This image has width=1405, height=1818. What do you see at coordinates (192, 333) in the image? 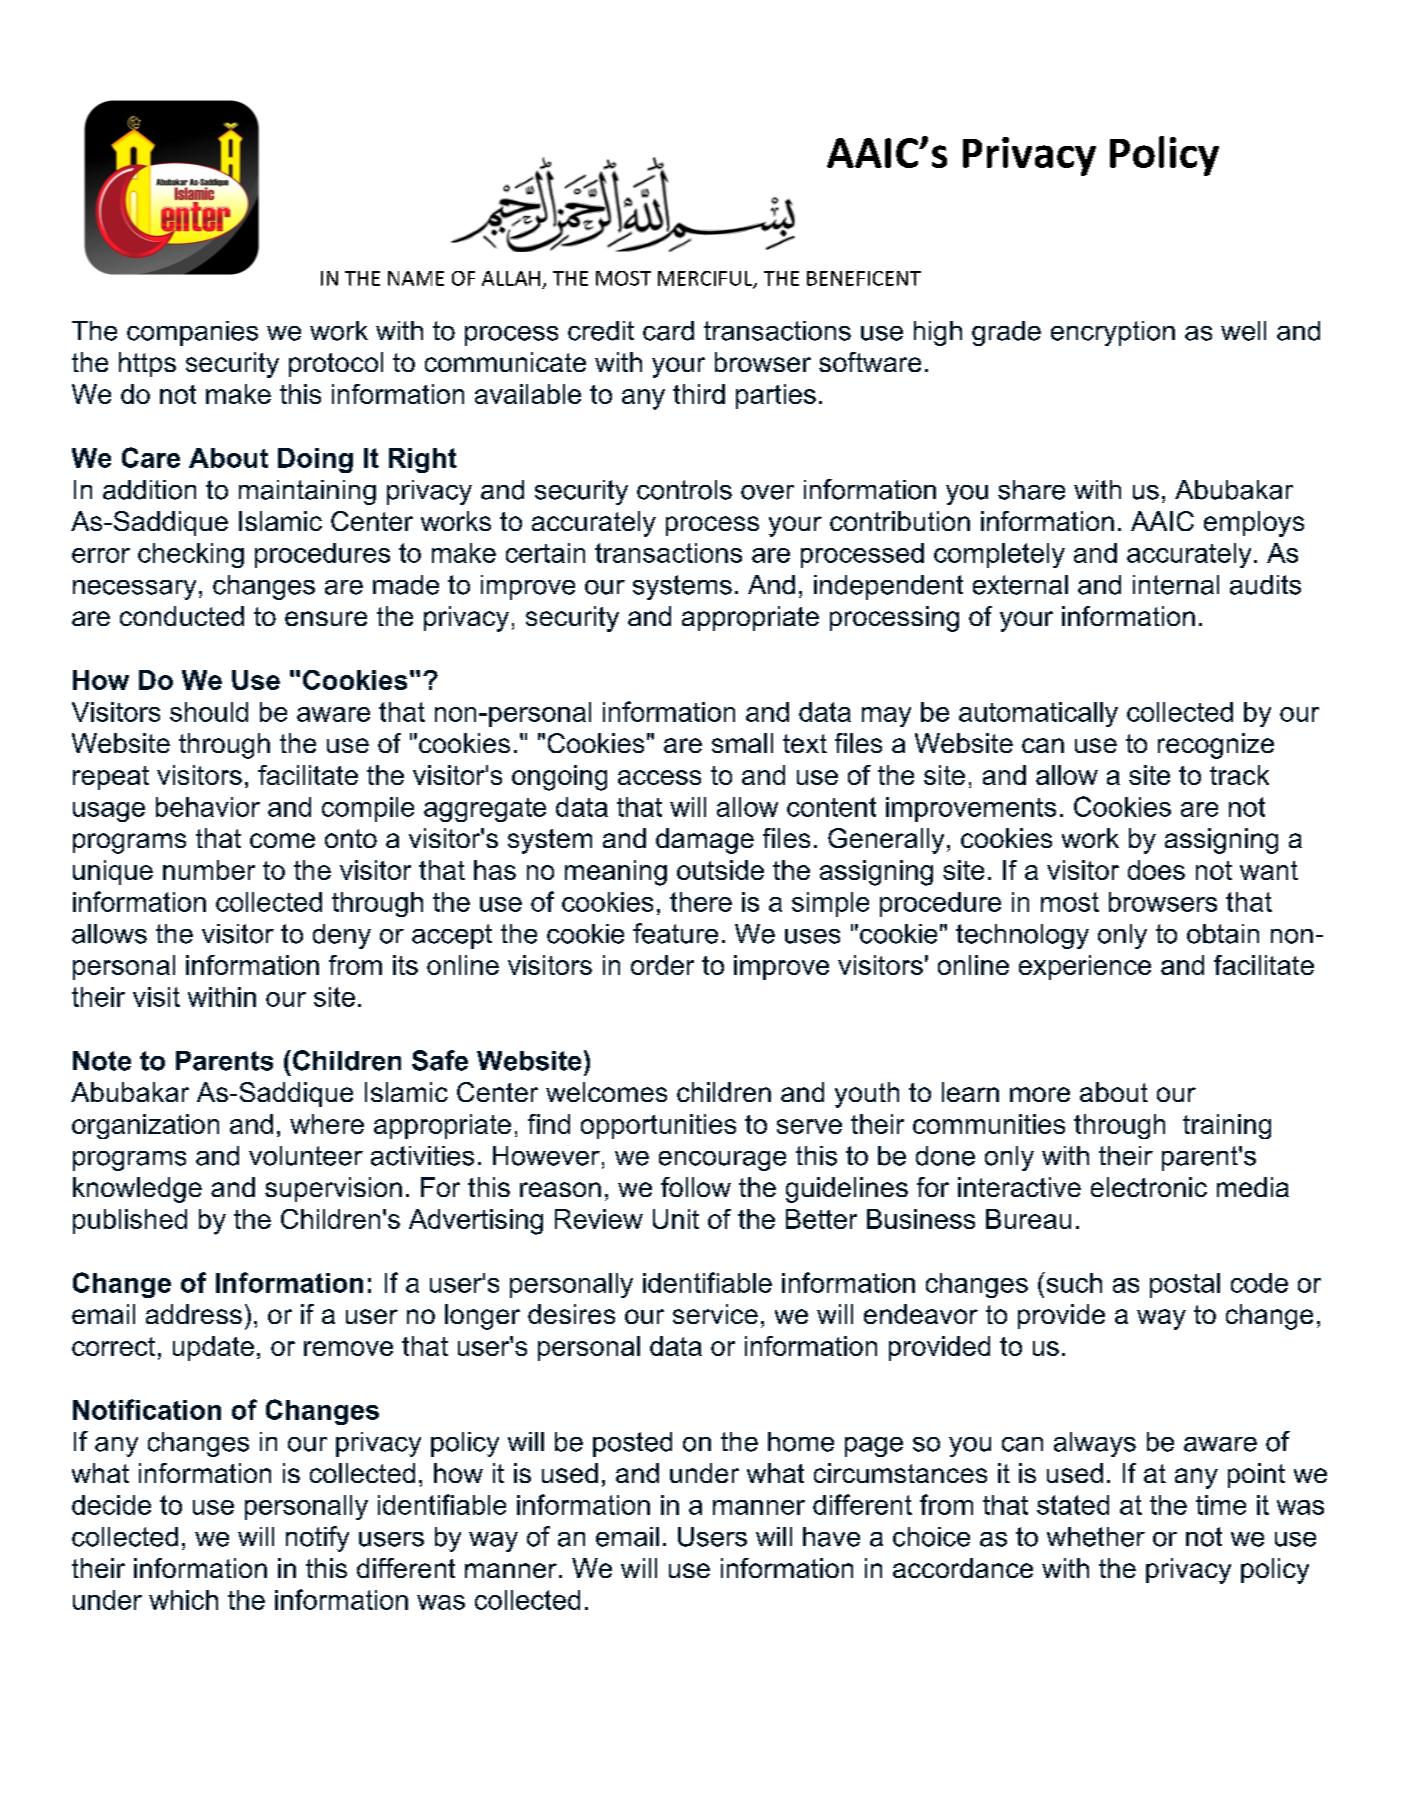
I see `companies` at bounding box center [192, 333].
